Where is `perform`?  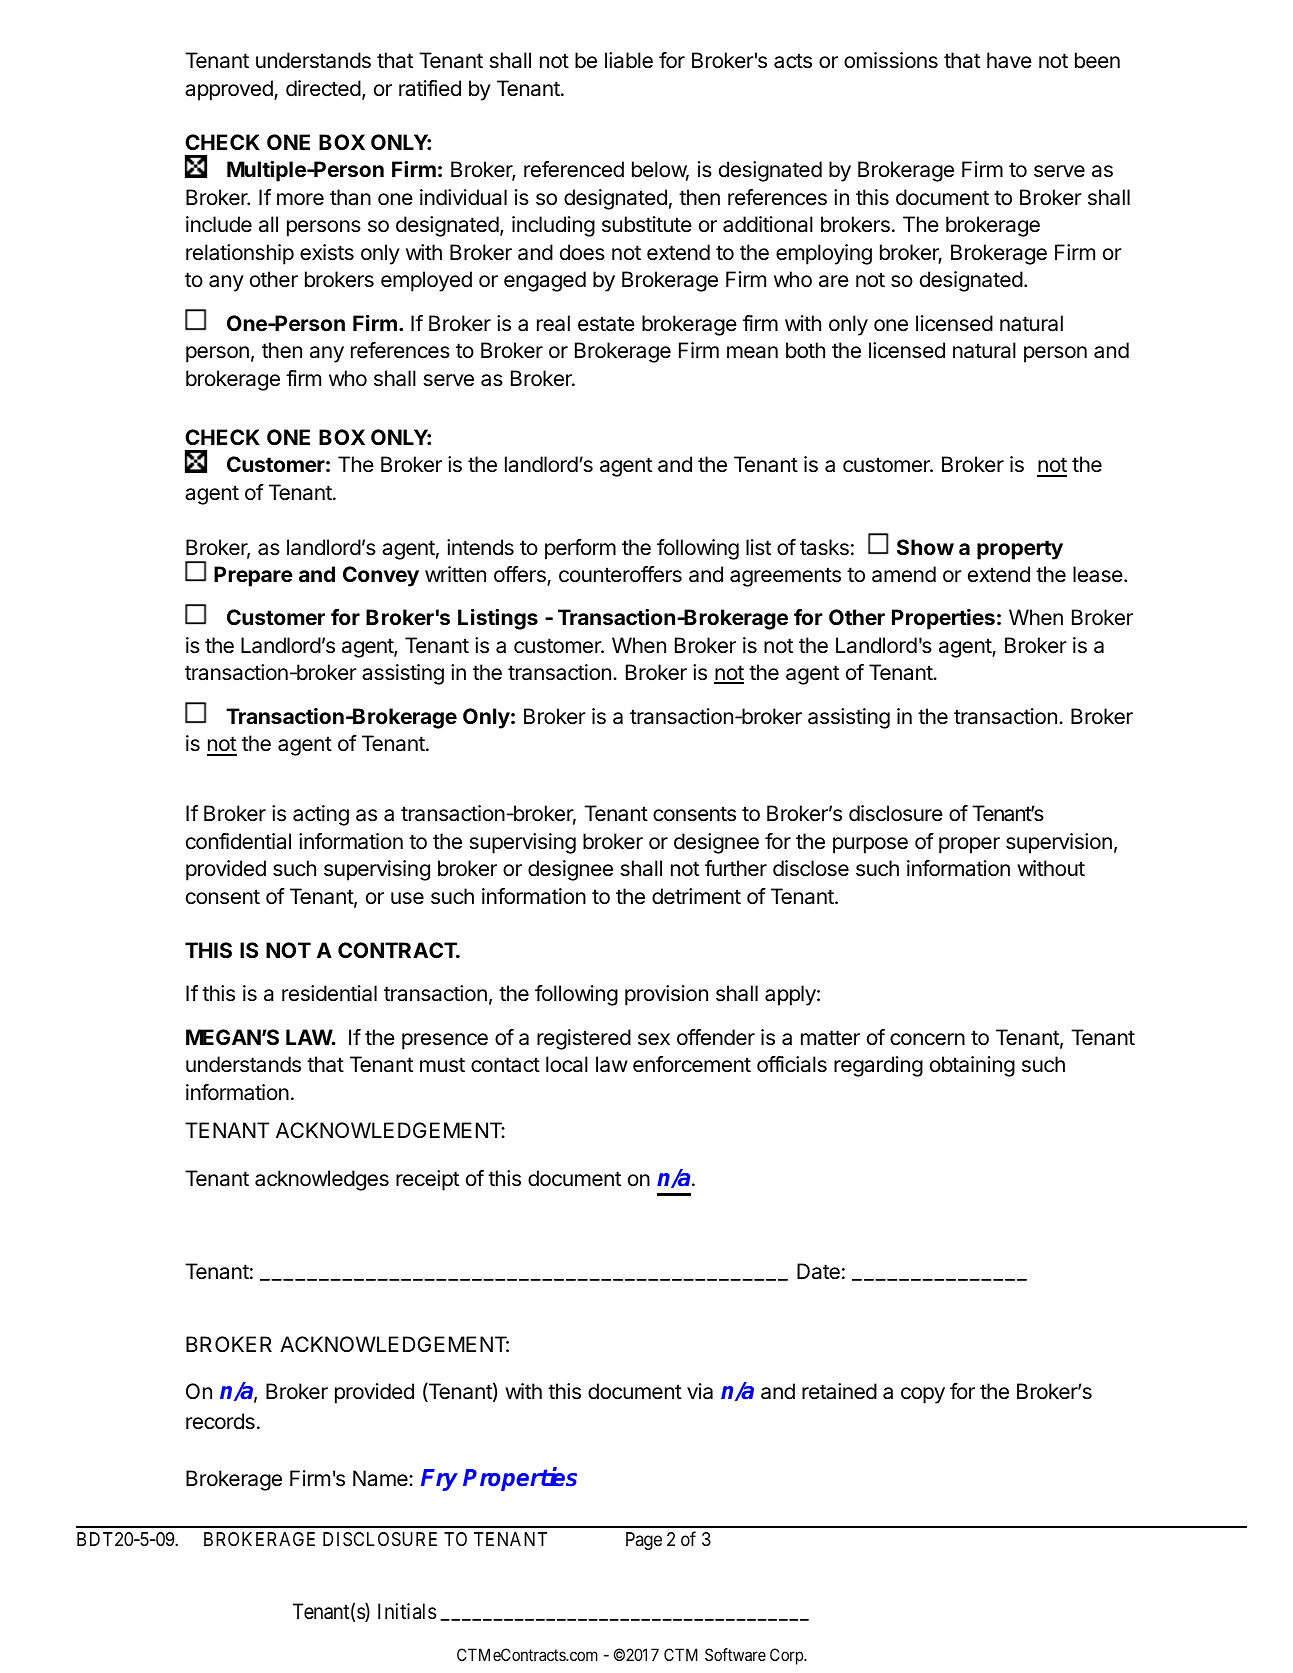 perform is located at coordinates (580, 549).
